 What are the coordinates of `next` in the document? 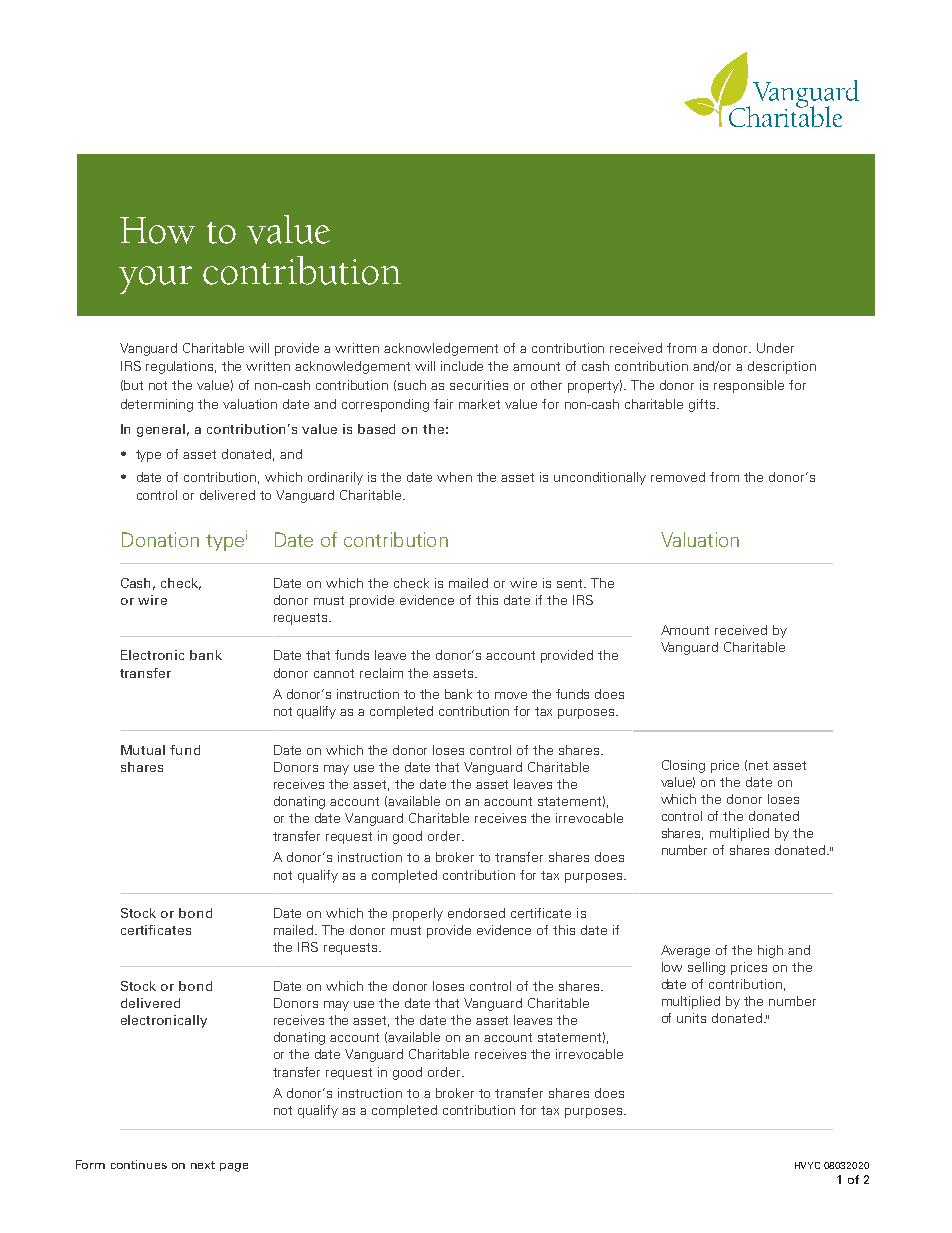 It's located at (203, 1165).
